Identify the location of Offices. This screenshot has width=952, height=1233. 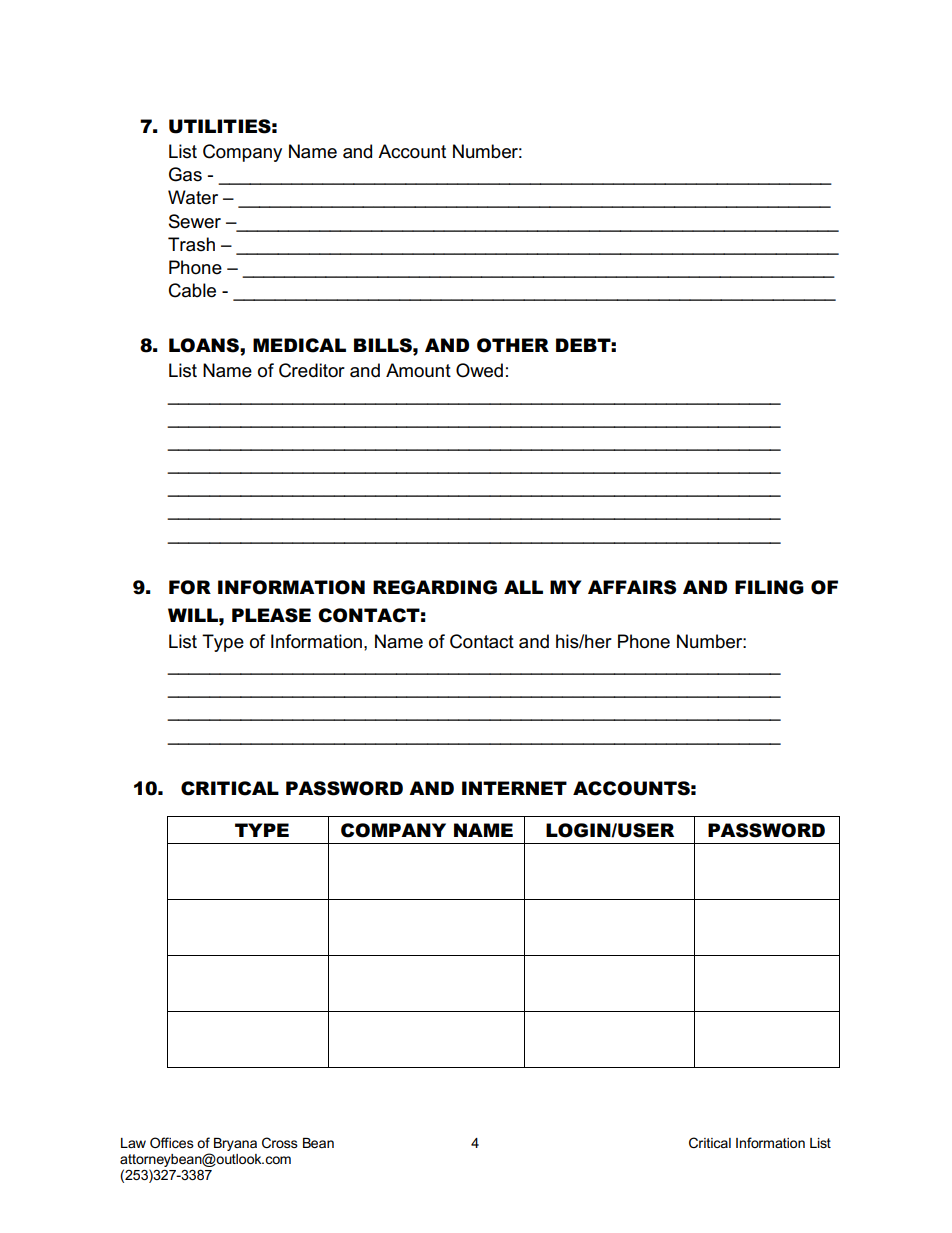
(172, 1142).
